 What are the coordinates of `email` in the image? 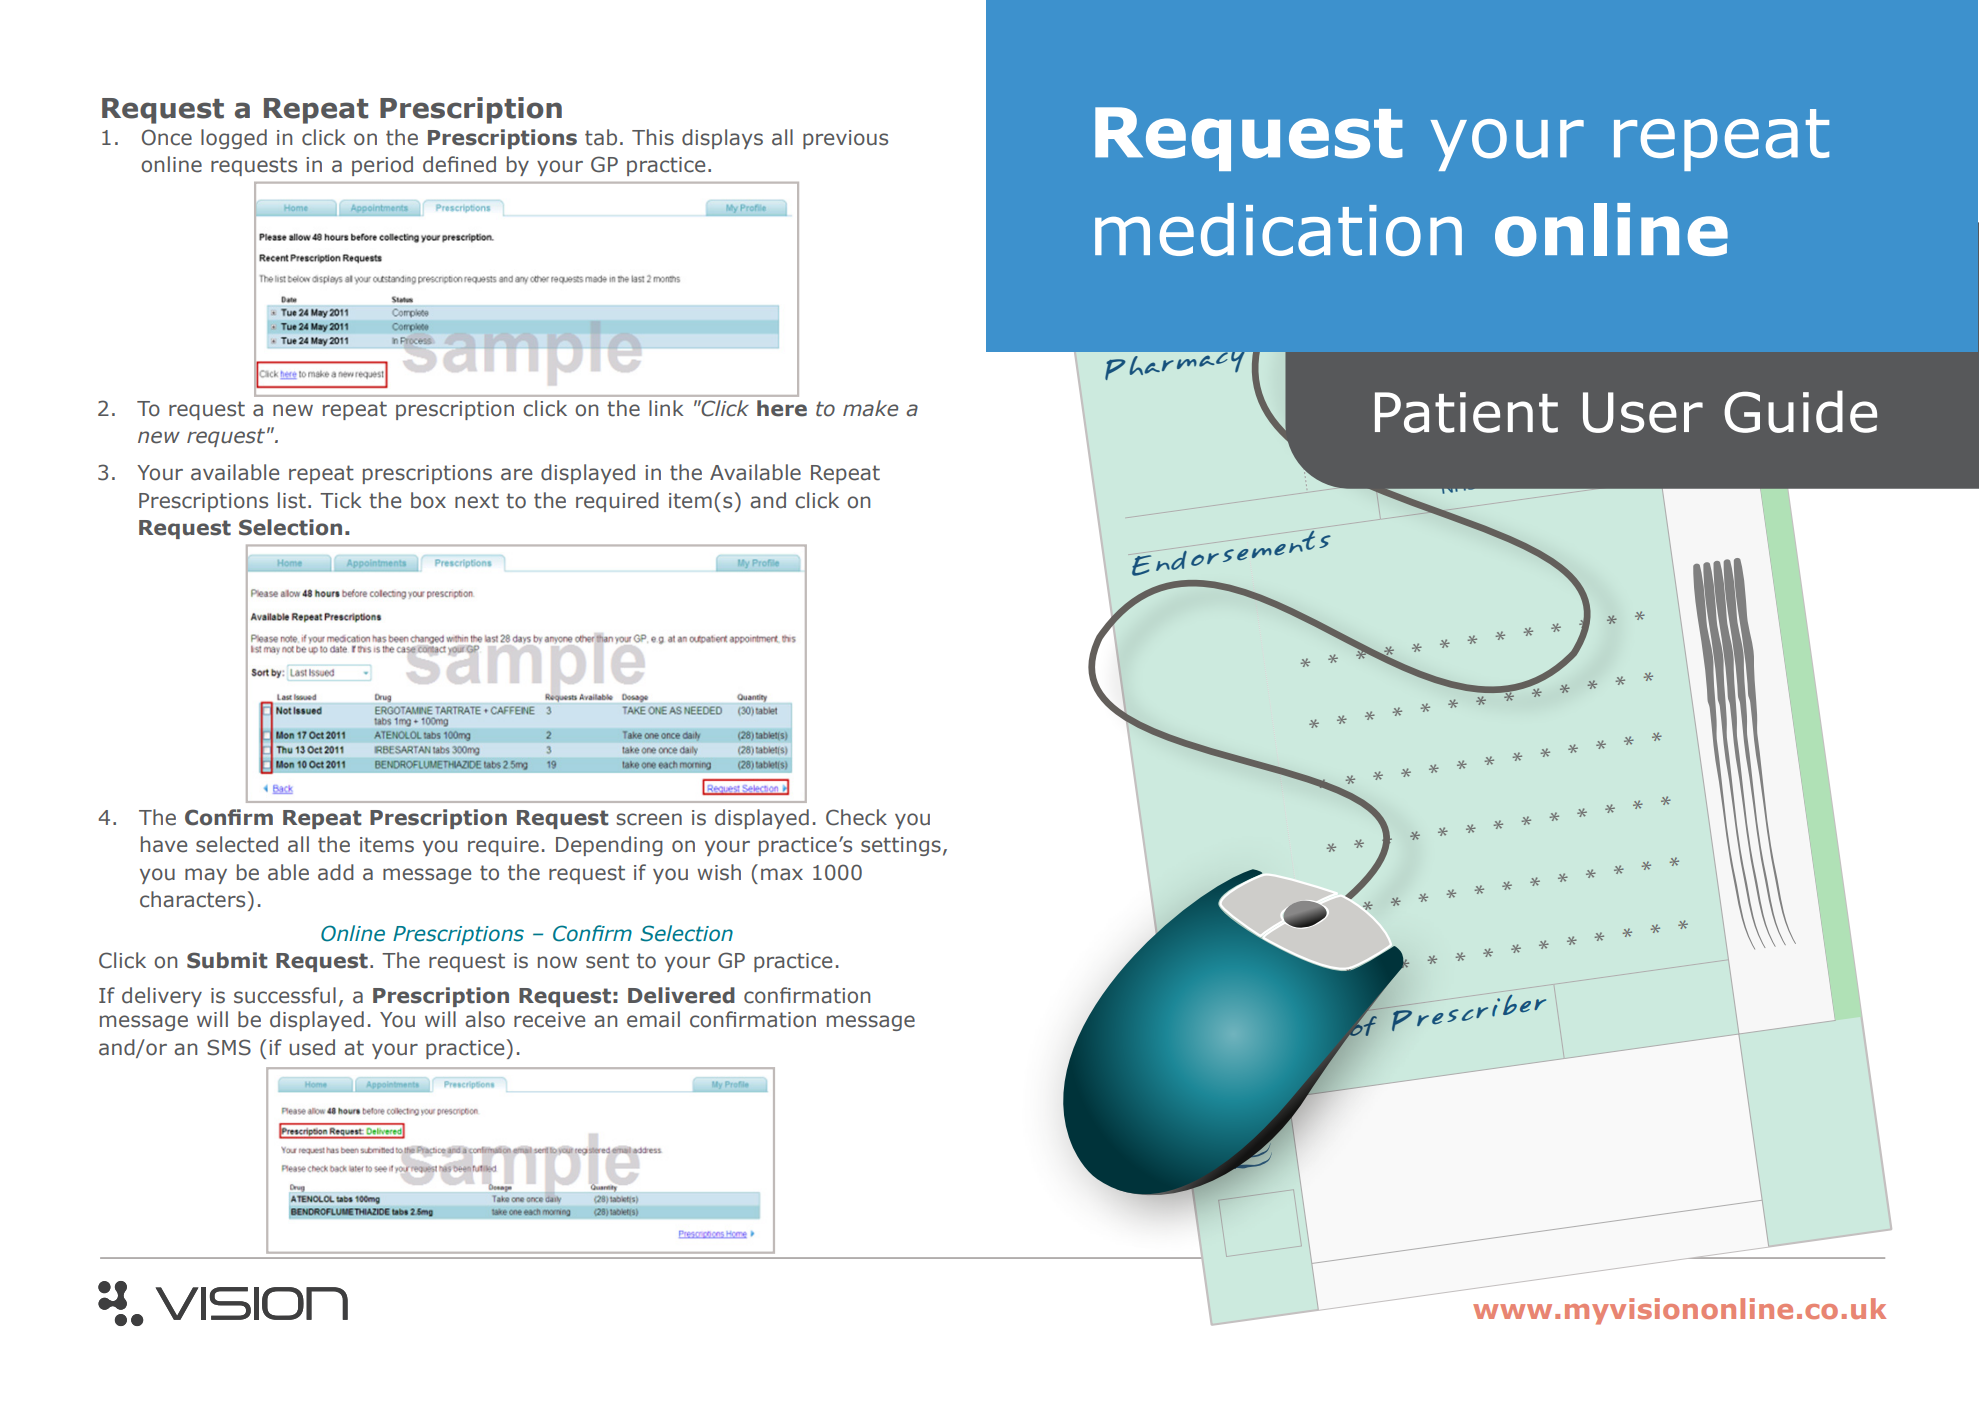 It's located at (653, 1019).
